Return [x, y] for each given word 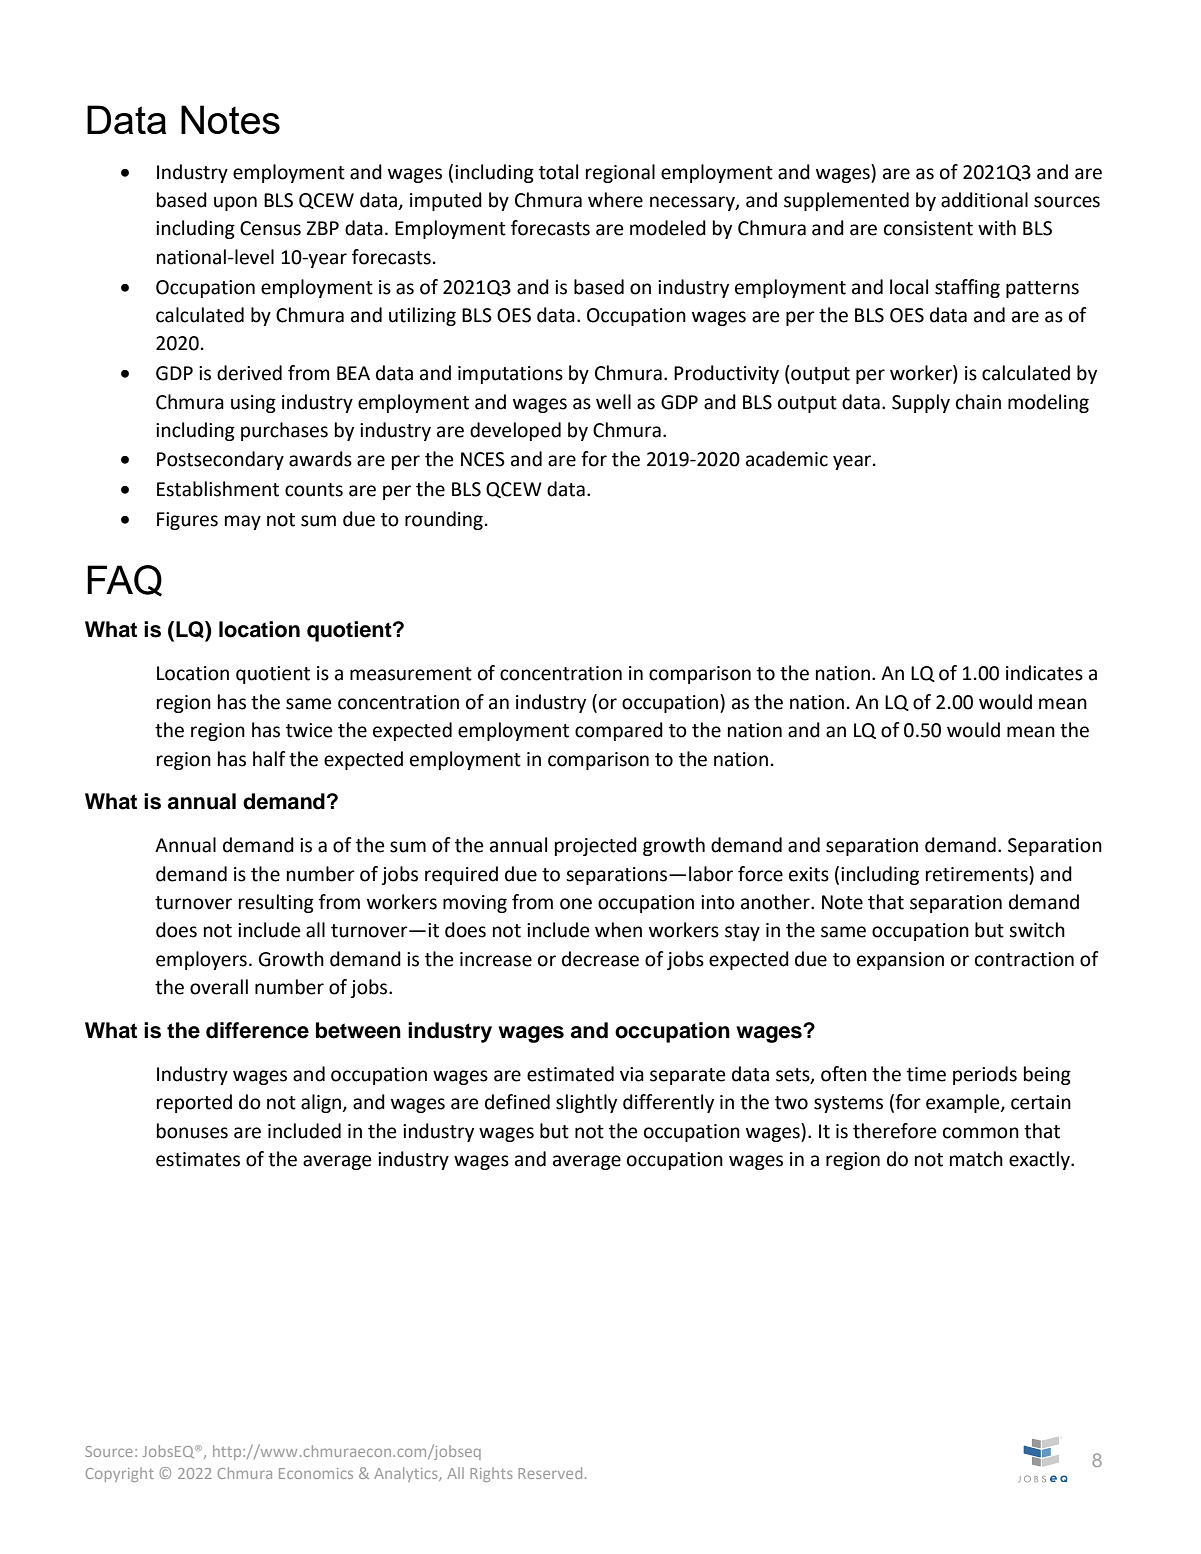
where [615, 200]
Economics [316, 1473]
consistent [928, 228]
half [269, 759]
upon [235, 203]
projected [596, 846]
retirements [978, 874]
